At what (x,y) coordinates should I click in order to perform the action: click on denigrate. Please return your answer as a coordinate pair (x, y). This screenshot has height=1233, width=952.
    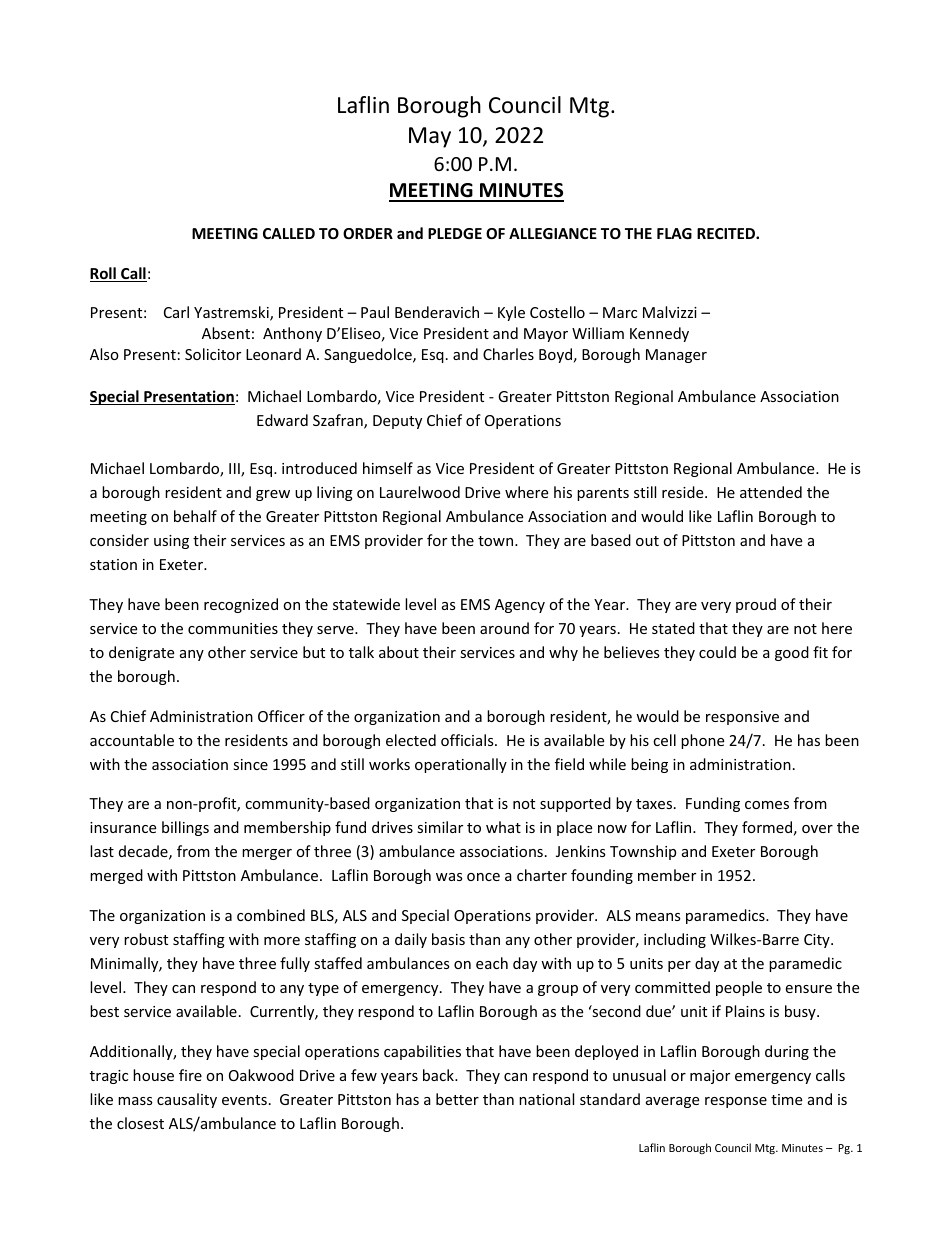
    Looking at the image, I should click on (141, 653).
